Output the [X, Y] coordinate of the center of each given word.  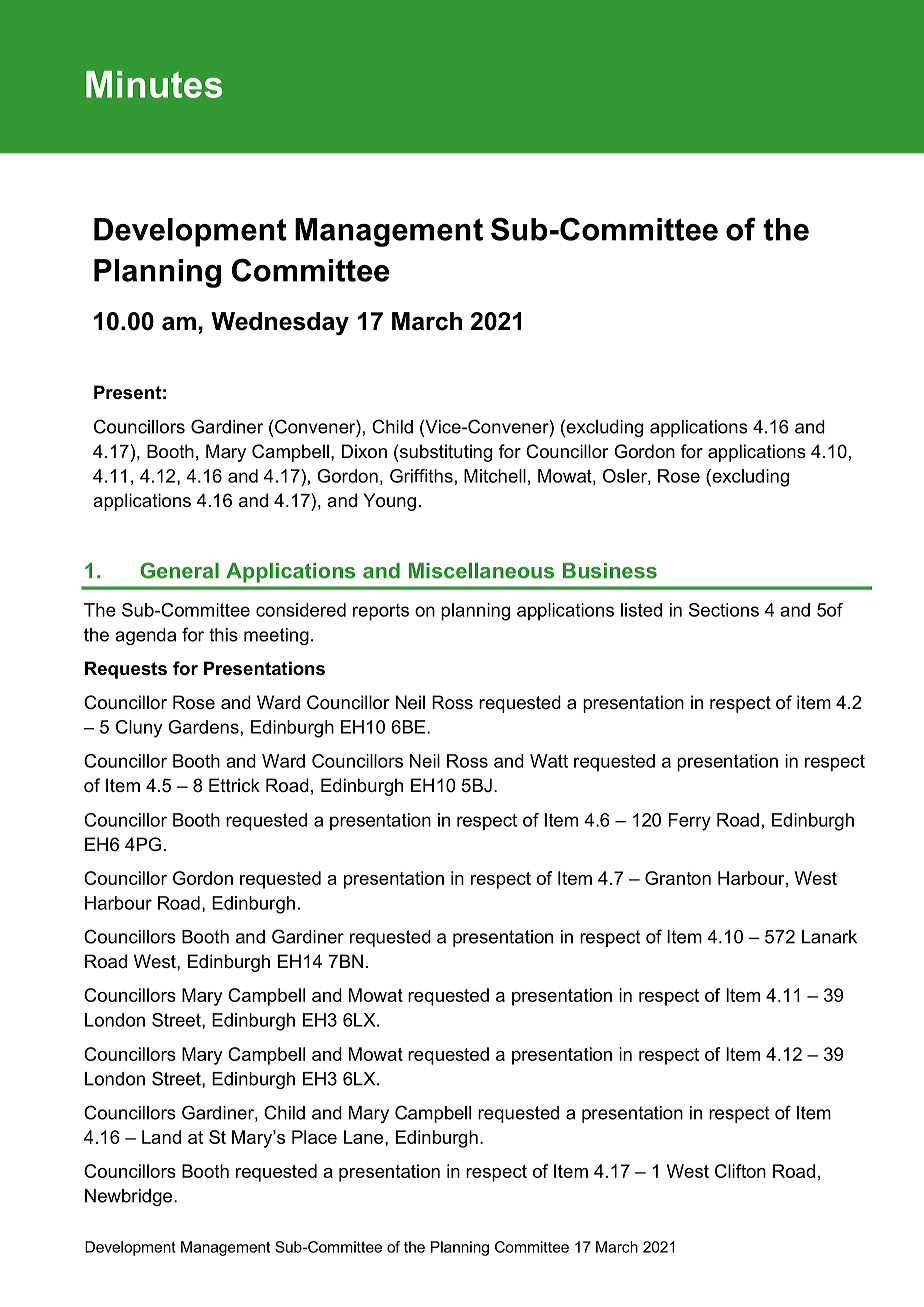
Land [161, 1137]
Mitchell [495, 476]
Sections [724, 610]
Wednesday [280, 324]
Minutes [154, 84]
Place [314, 1137]
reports [381, 612]
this [223, 635]
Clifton [740, 1171]
